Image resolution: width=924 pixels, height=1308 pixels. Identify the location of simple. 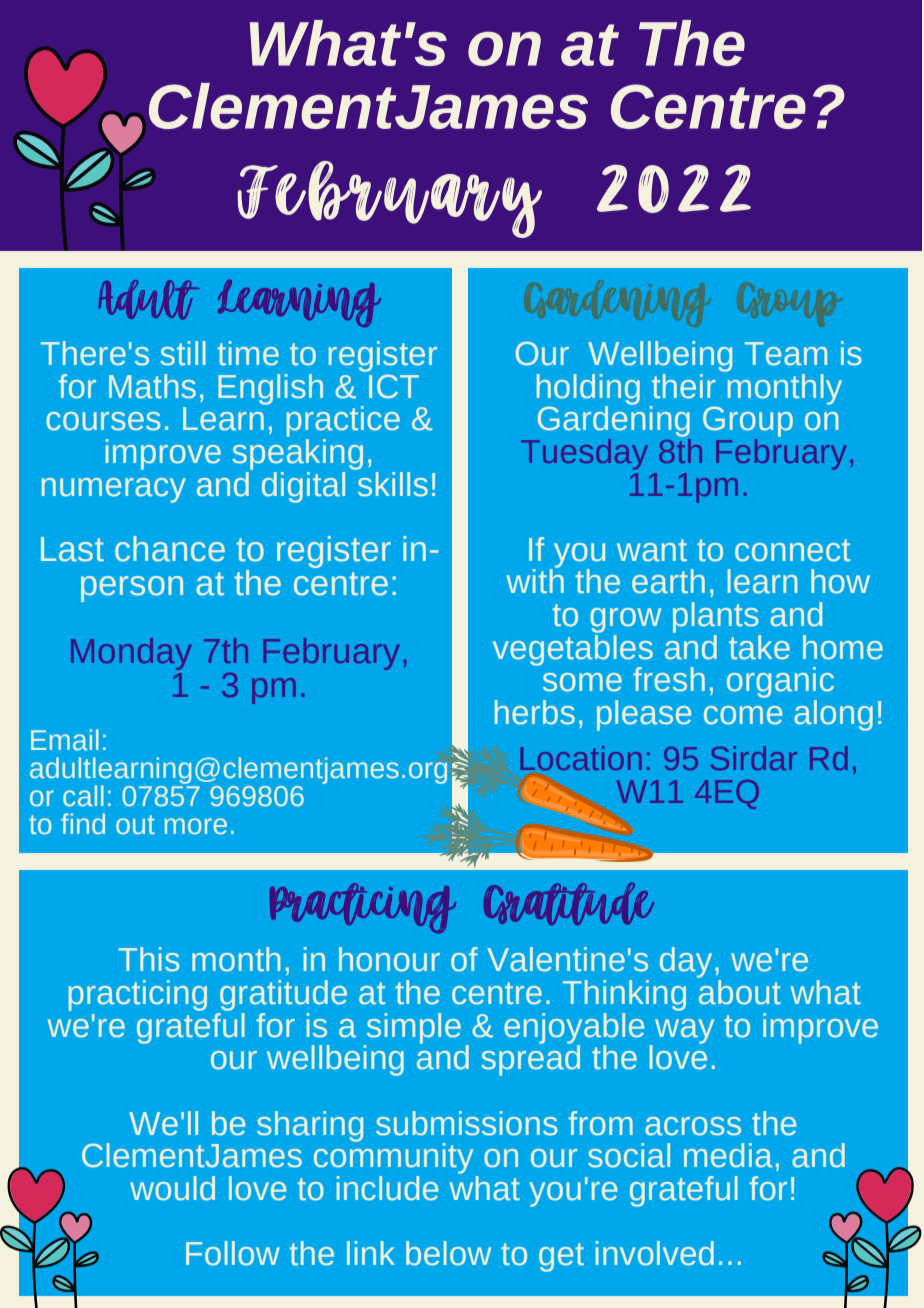
(412, 1029).
